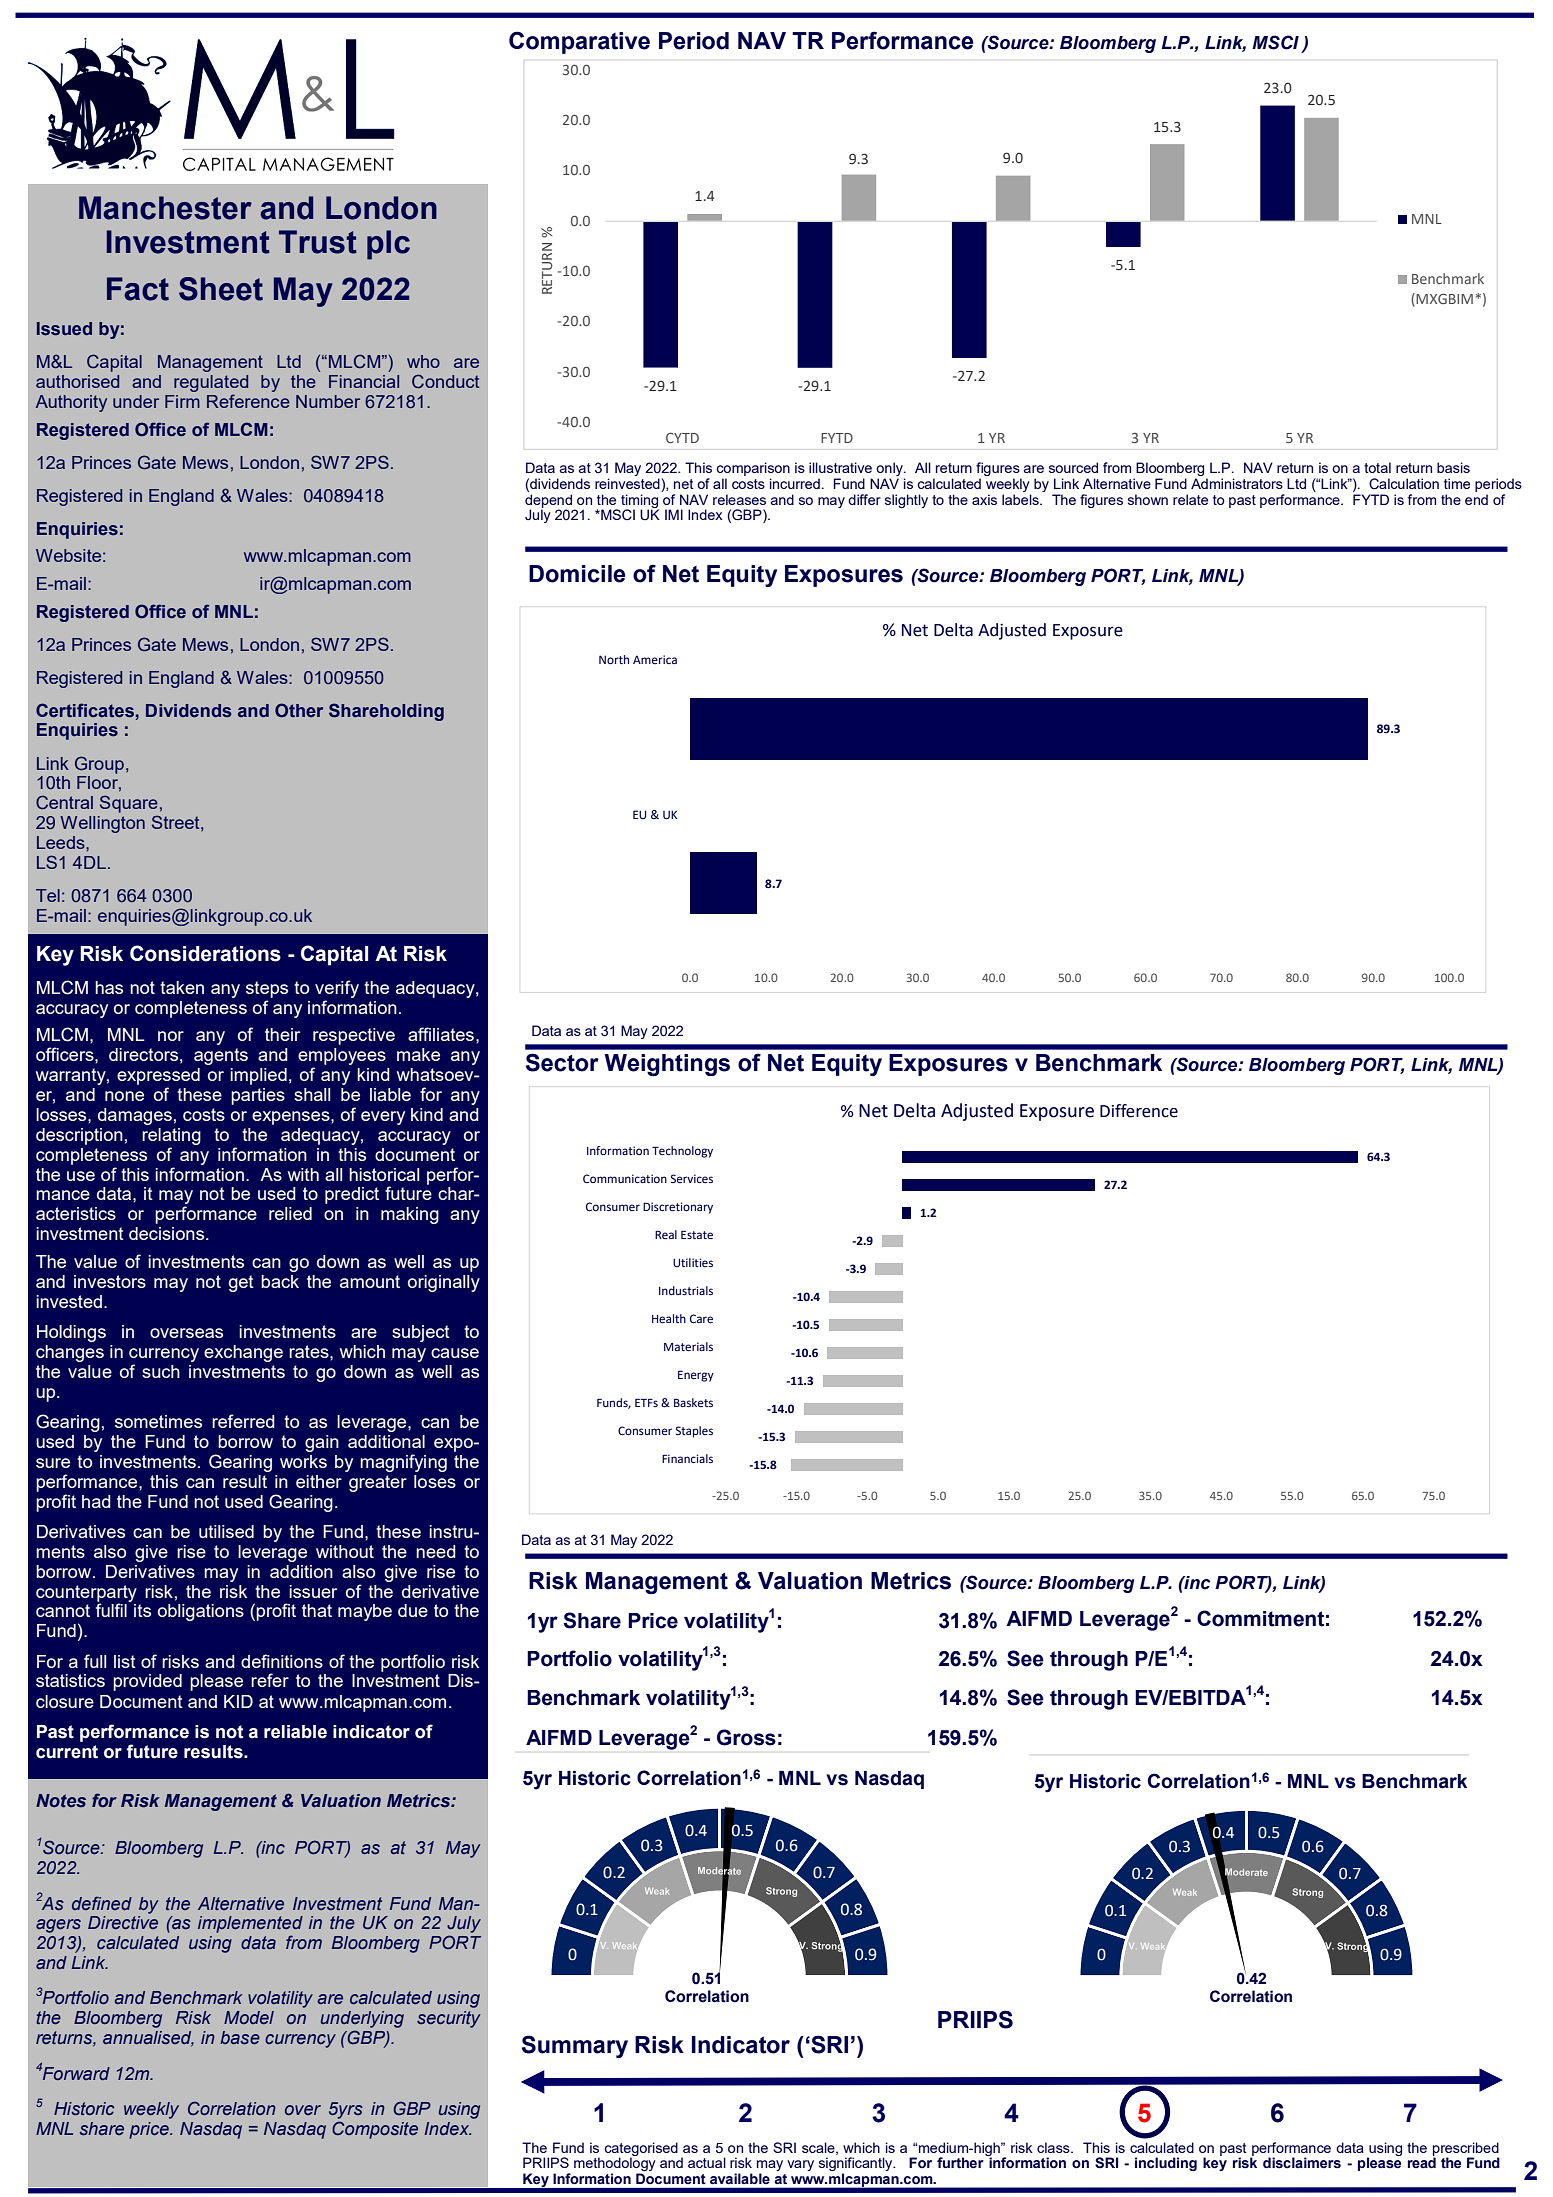 This screenshot has width=1553, height=2197. I want to click on obligations, so click(201, 1612).
